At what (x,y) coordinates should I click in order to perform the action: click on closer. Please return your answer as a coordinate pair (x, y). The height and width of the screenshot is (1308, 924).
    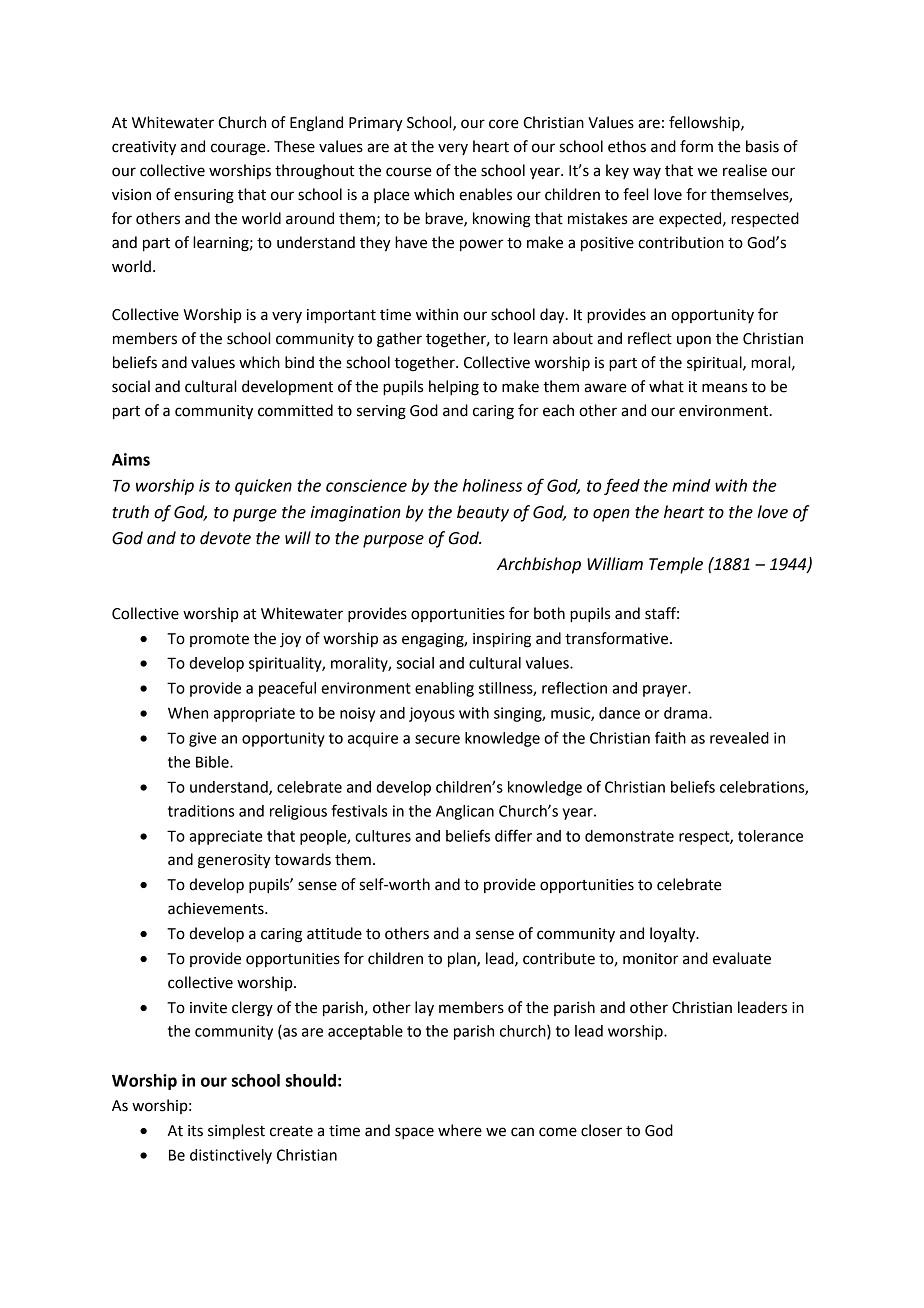
    Looking at the image, I should click on (601, 1130).
